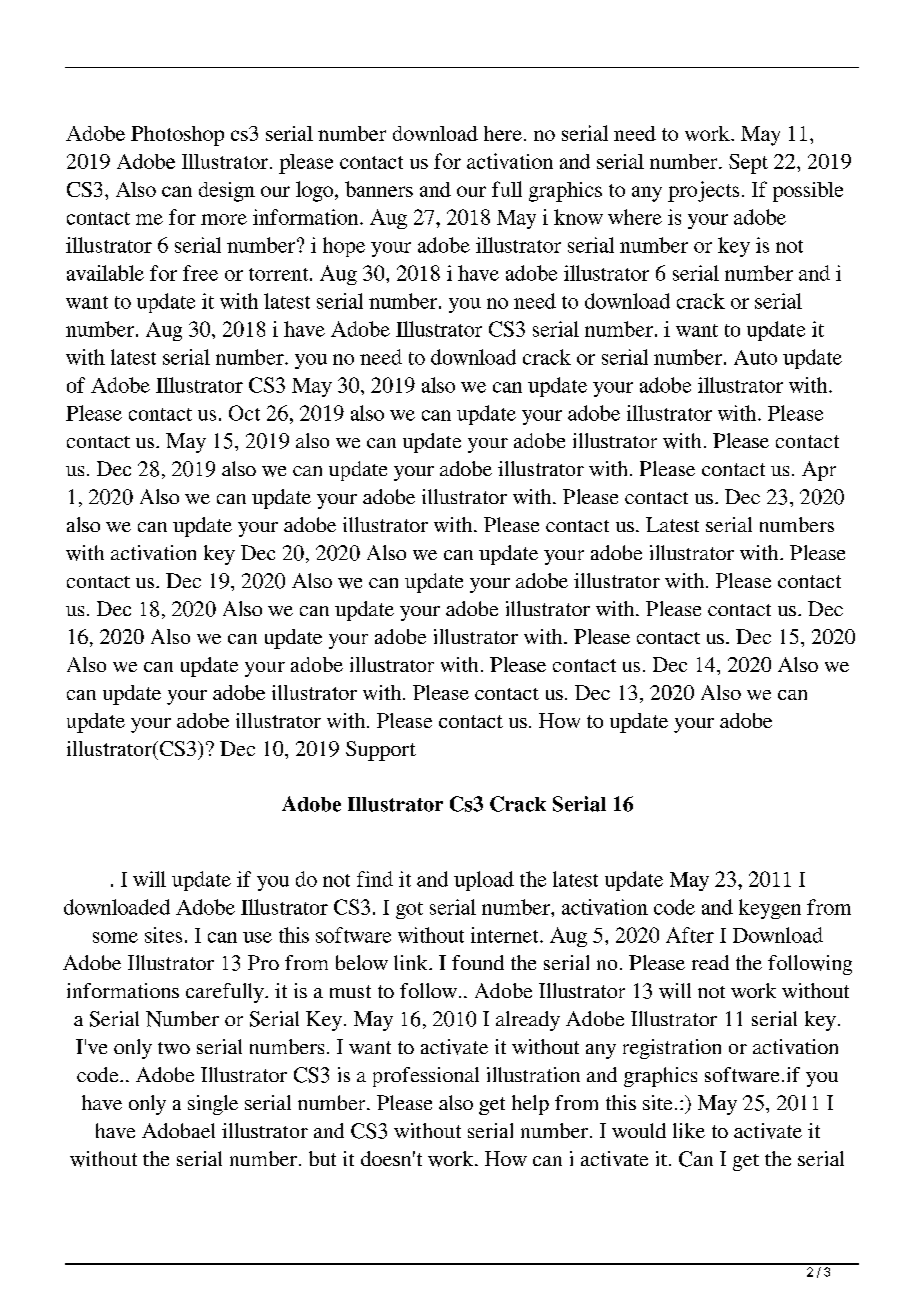 The width and height of the image is (924, 1308). I want to click on Sept, so click(748, 164).
